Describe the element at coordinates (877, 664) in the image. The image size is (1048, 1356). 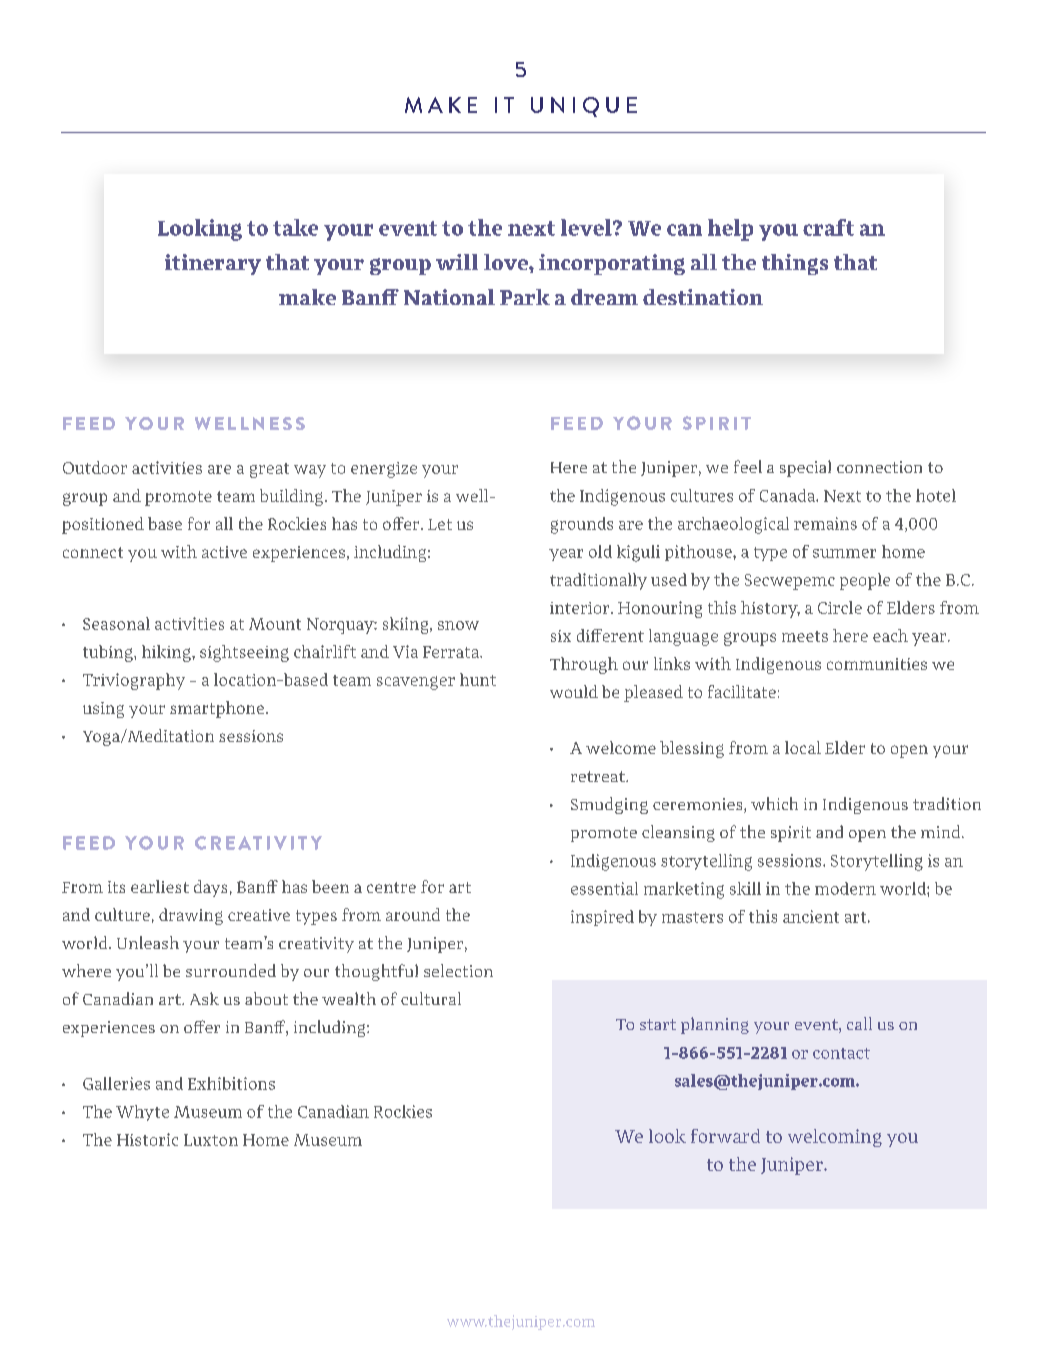
I see `communities` at that location.
